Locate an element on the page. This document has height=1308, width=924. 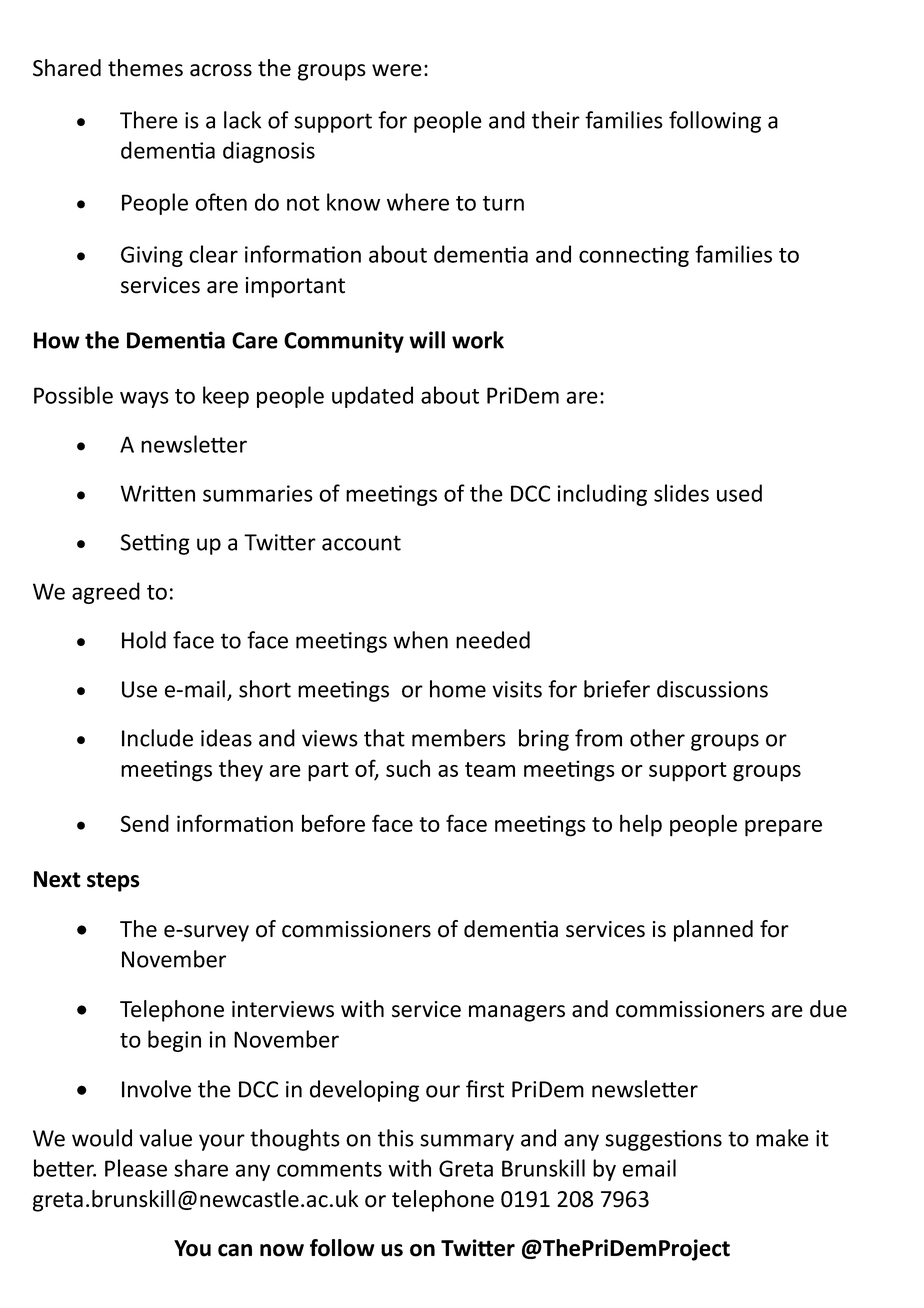
were is located at coordinates (397, 70).
